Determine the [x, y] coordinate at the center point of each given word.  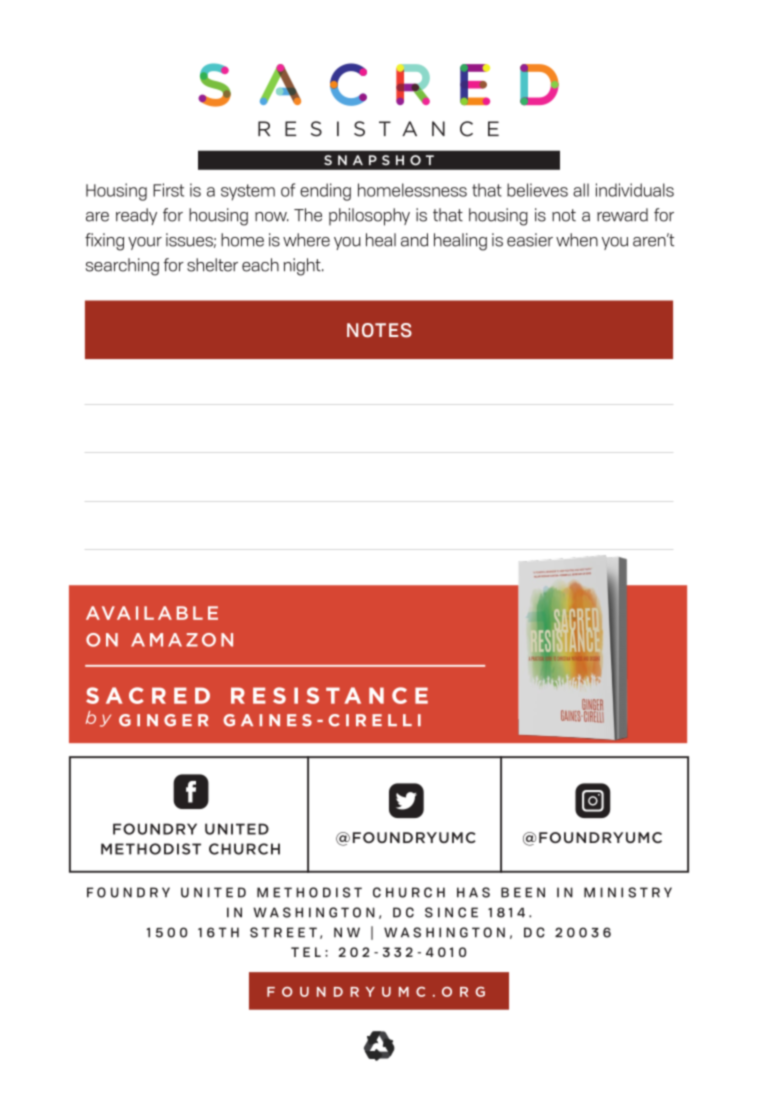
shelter [212, 265]
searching [122, 267]
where [306, 240]
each [260, 265]
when [577, 240]
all [581, 190]
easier [530, 240]
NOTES [379, 330]
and [414, 240]
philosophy [369, 217]
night [303, 267]
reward [622, 215]
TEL [306, 952]
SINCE [451, 912]
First [168, 190]
